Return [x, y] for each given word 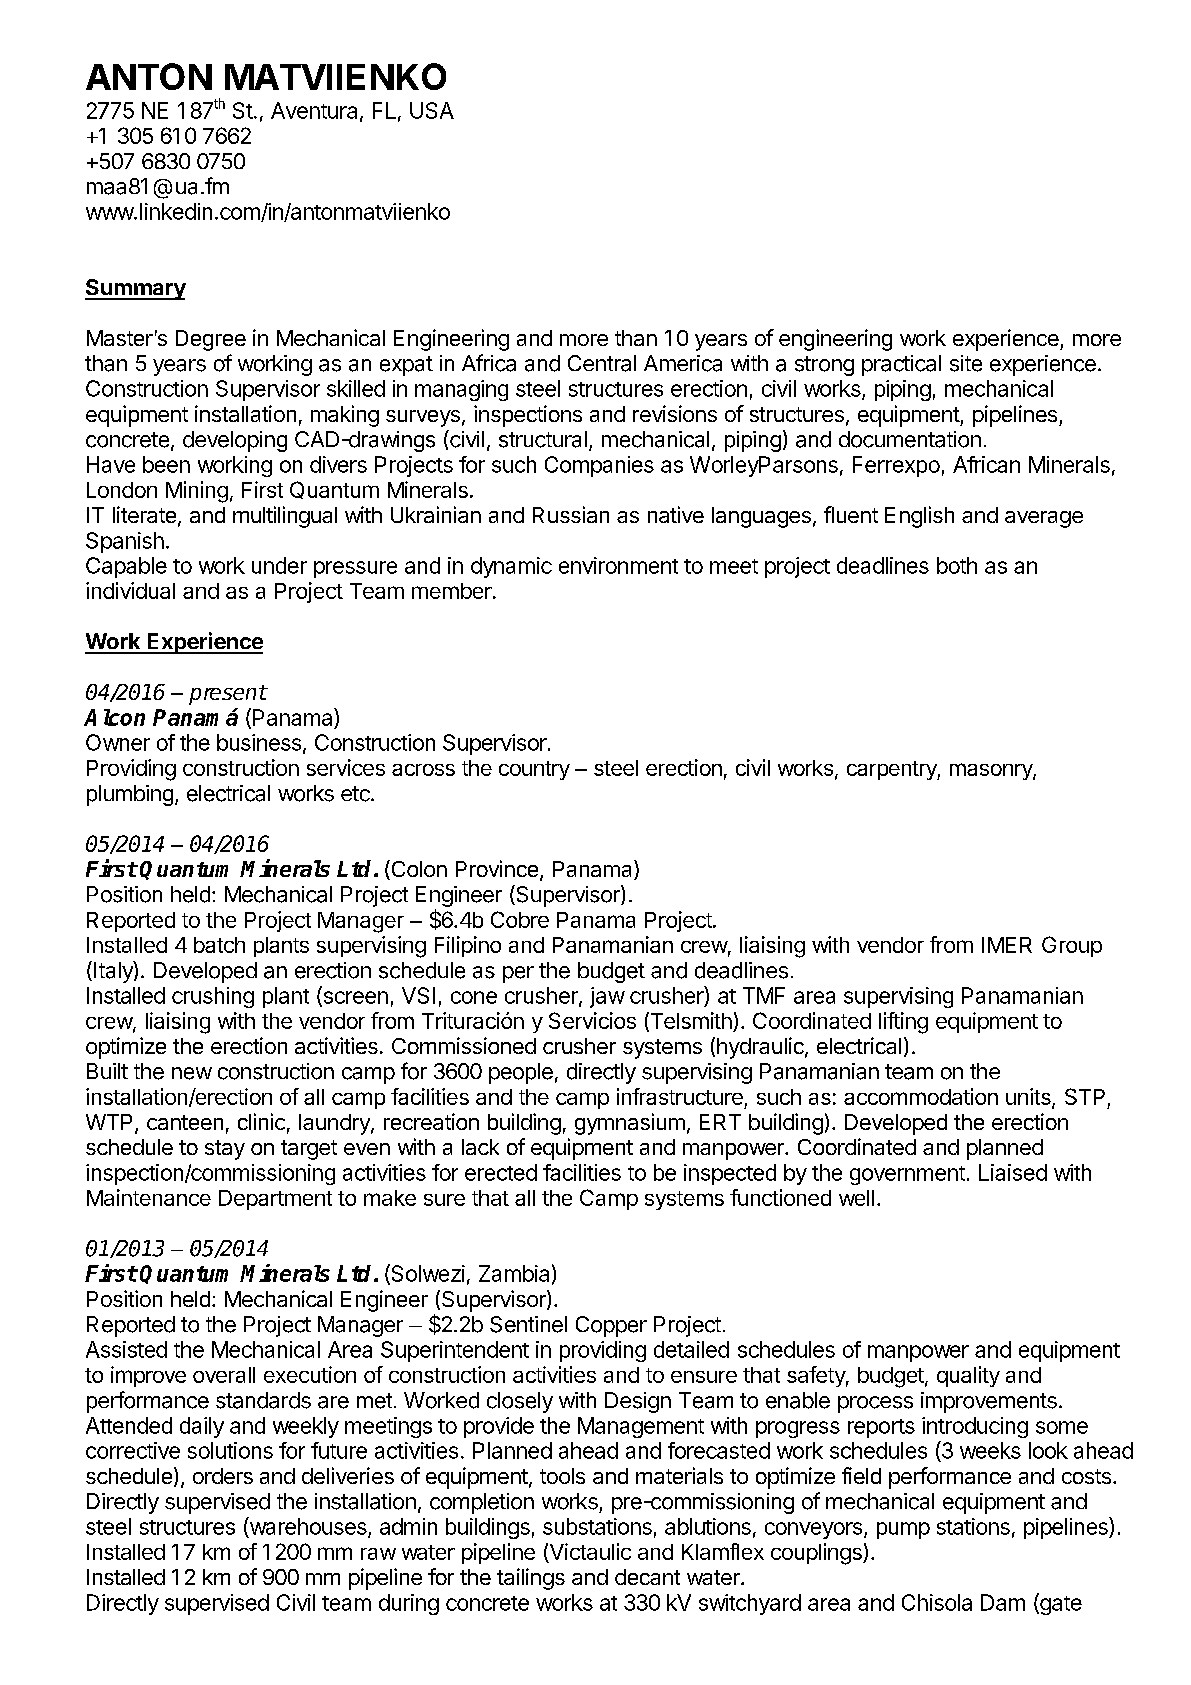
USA [432, 110]
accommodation [921, 1096]
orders [223, 1476]
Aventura [314, 110]
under [279, 565]
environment [618, 565]
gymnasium [630, 1124]
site [966, 363]
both [957, 565]
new [192, 1073]
